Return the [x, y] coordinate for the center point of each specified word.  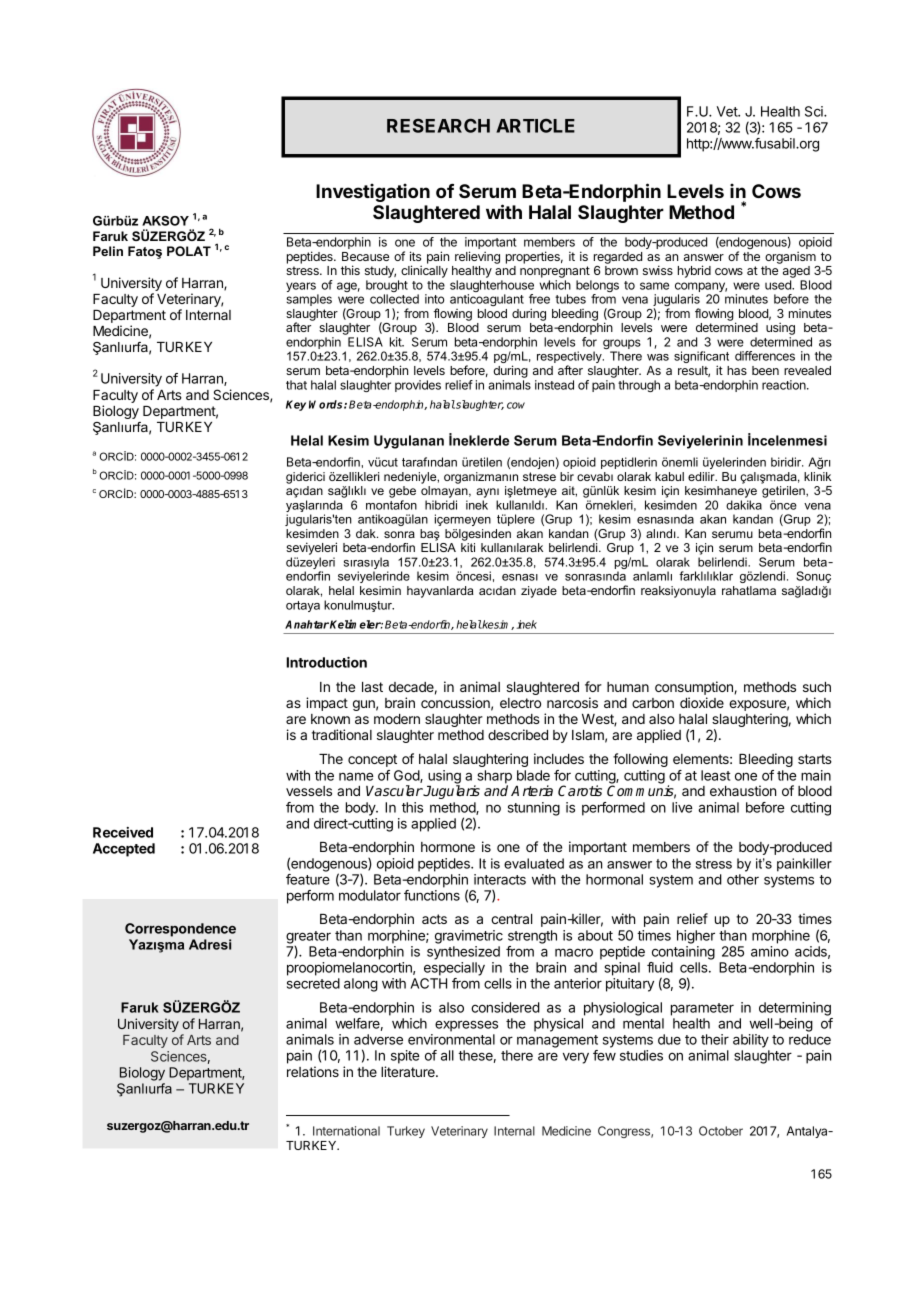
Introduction [326, 662]
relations [313, 1071]
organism [790, 257]
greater [308, 938]
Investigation [373, 193]
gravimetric [469, 937]
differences [765, 356]
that [296, 385]
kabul [669, 476]
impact [327, 704]
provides [418, 386]
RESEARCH [438, 126]
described [518, 734]
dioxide [702, 702]
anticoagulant [487, 300]
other [743, 879]
